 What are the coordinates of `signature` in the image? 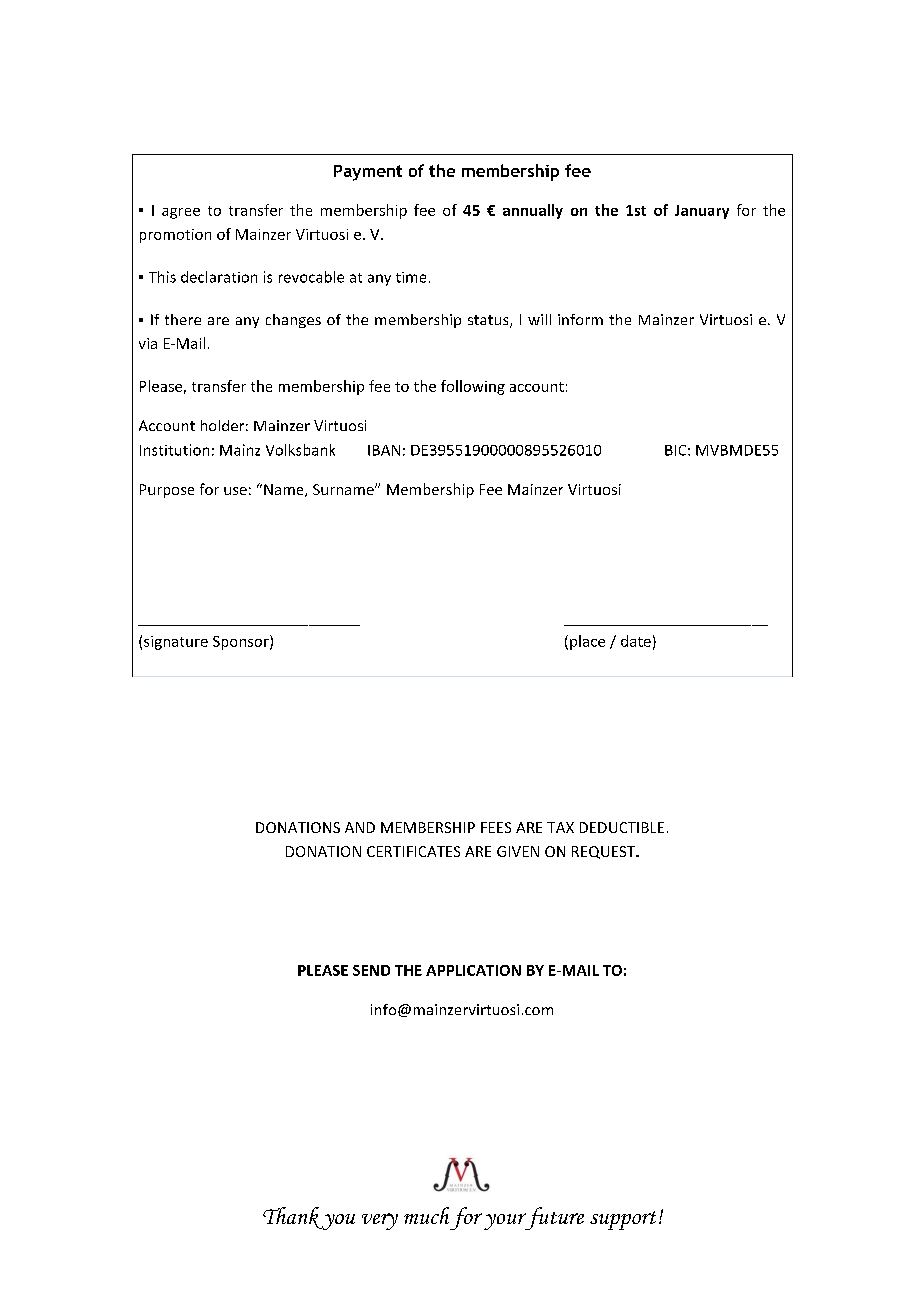 It's located at (176, 643).
